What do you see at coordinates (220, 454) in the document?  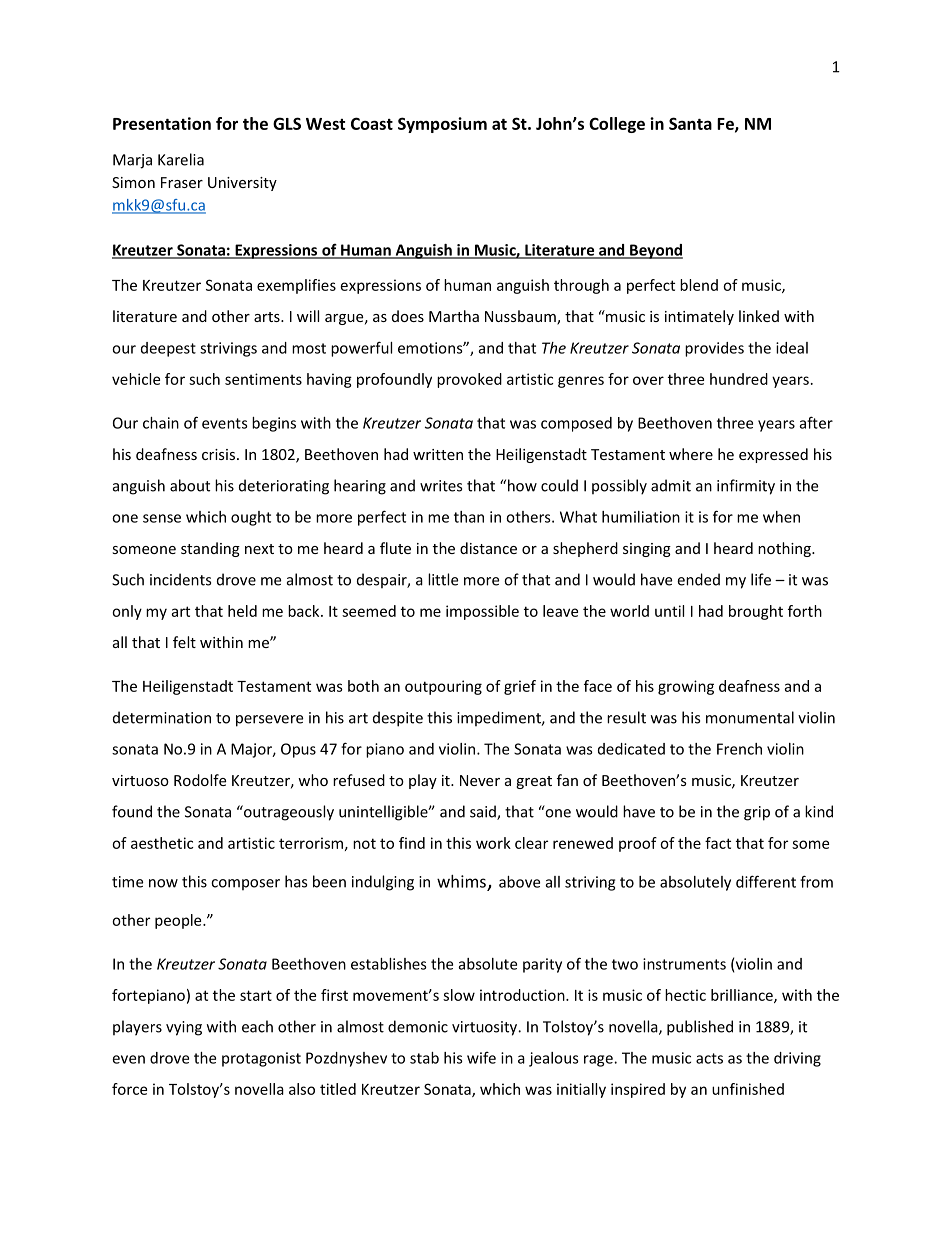 I see `crisis` at bounding box center [220, 454].
